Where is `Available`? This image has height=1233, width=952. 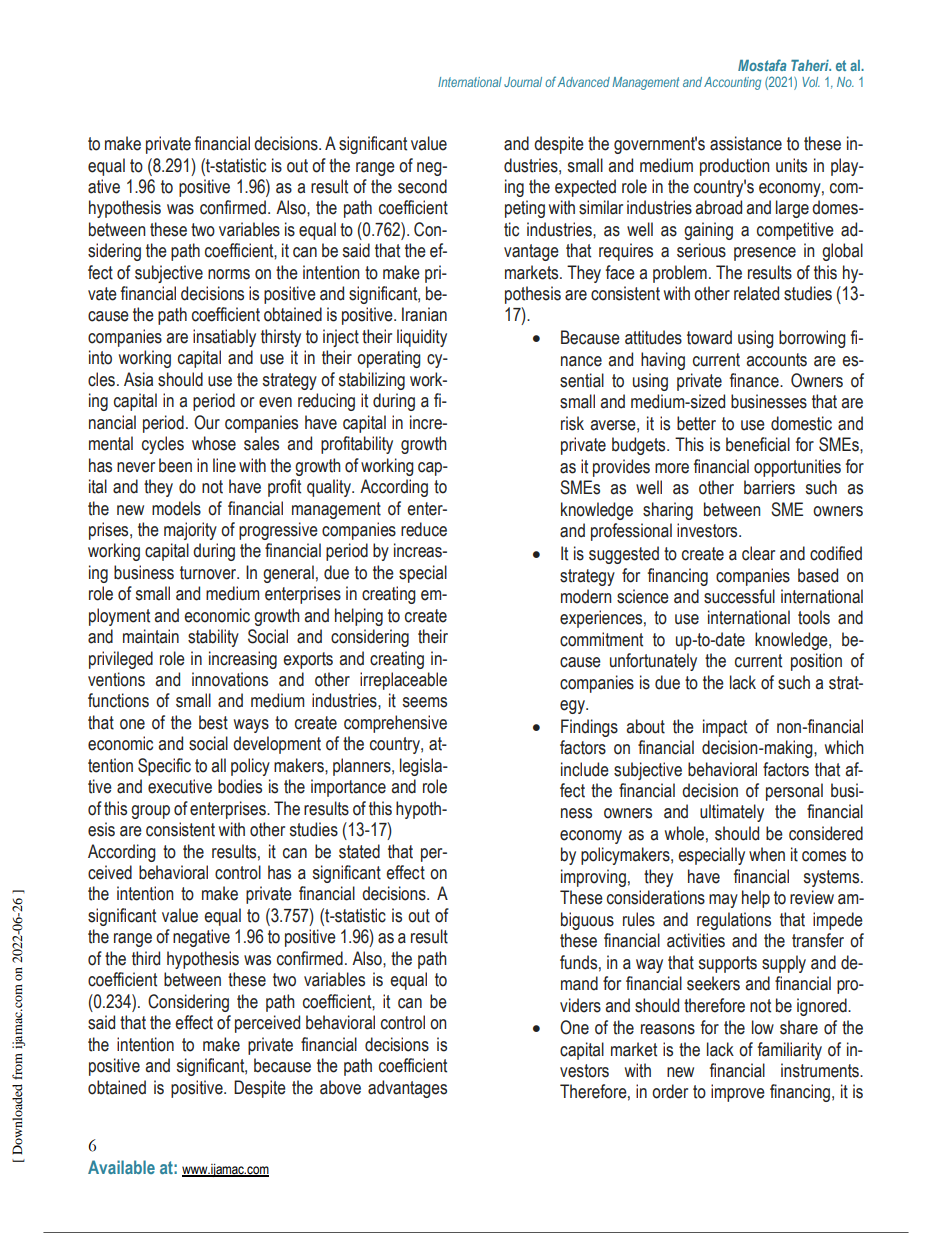
Available is located at coordinates (121, 1167).
